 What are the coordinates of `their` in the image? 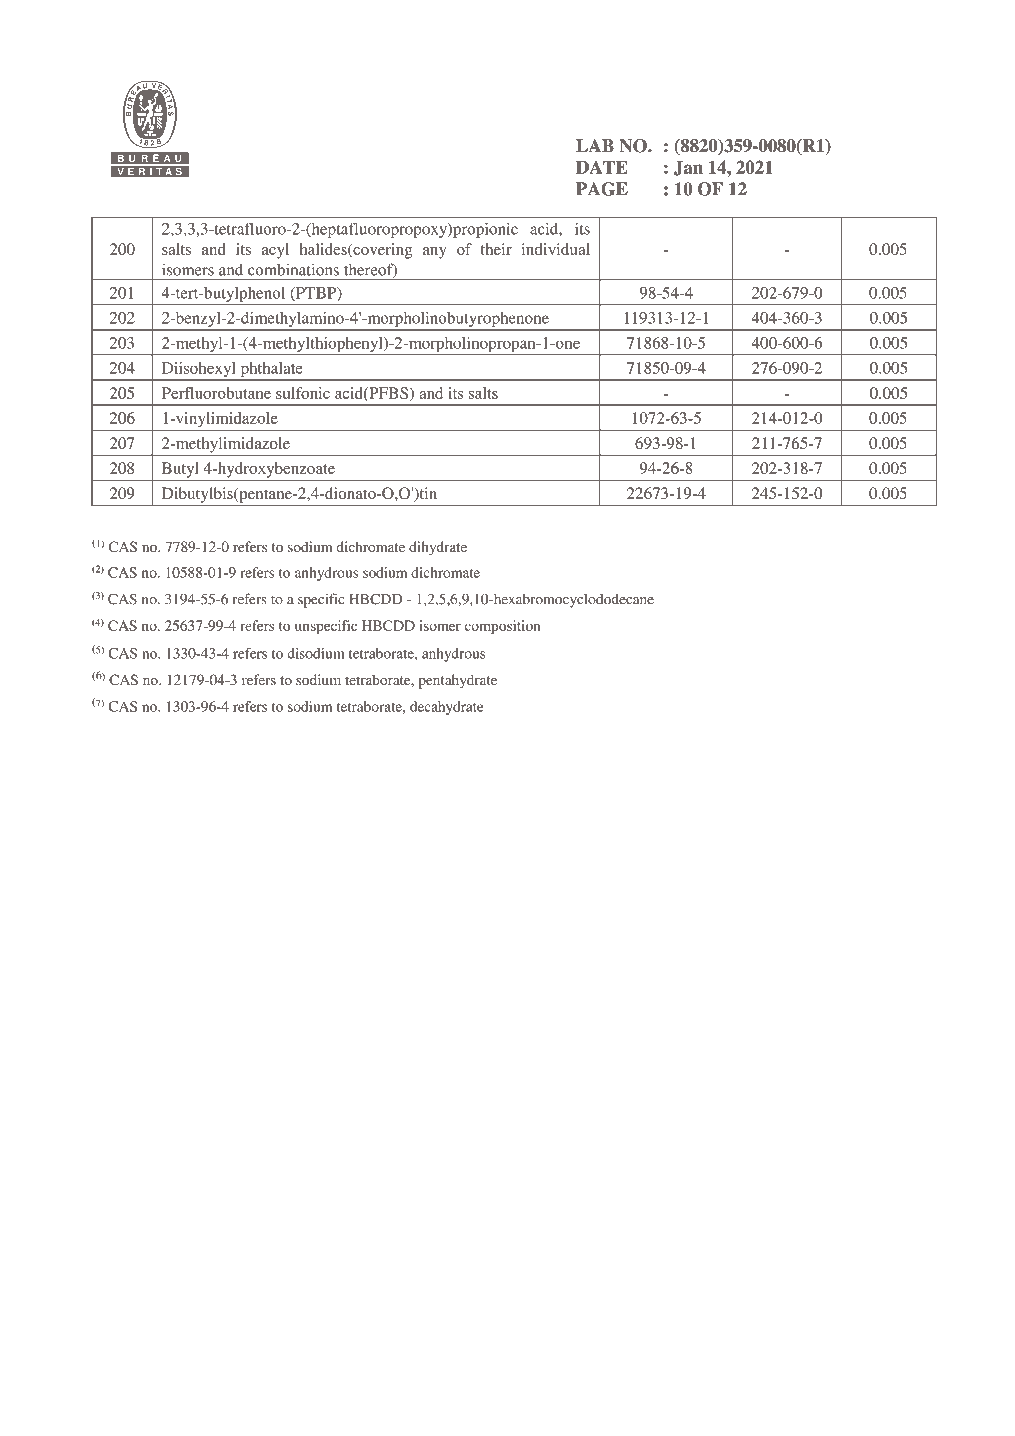 It's located at (496, 249).
